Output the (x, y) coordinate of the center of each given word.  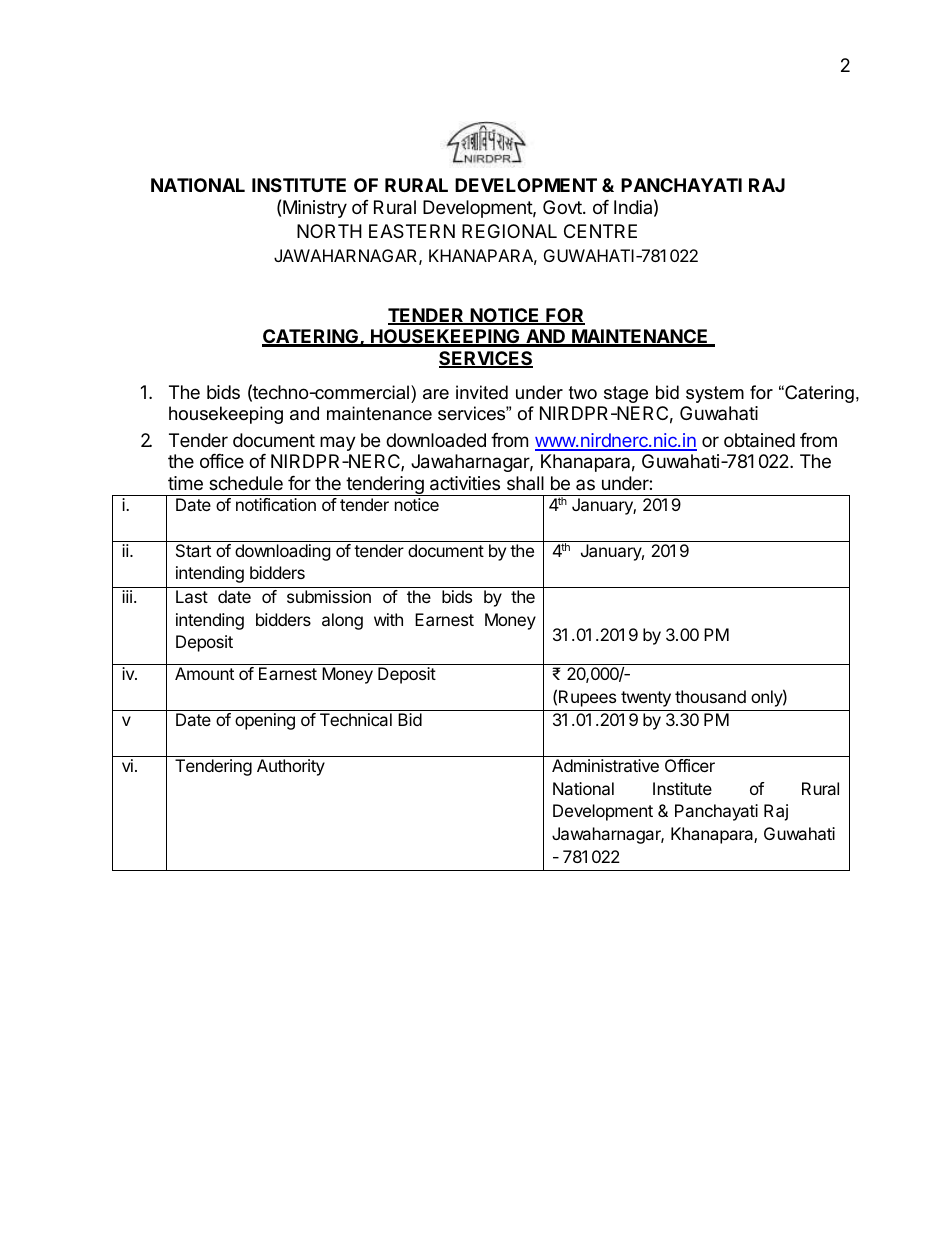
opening (265, 721)
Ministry (315, 209)
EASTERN (412, 231)
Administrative (605, 765)
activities (465, 483)
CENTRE (600, 231)
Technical (356, 719)
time (185, 483)
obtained (759, 440)
